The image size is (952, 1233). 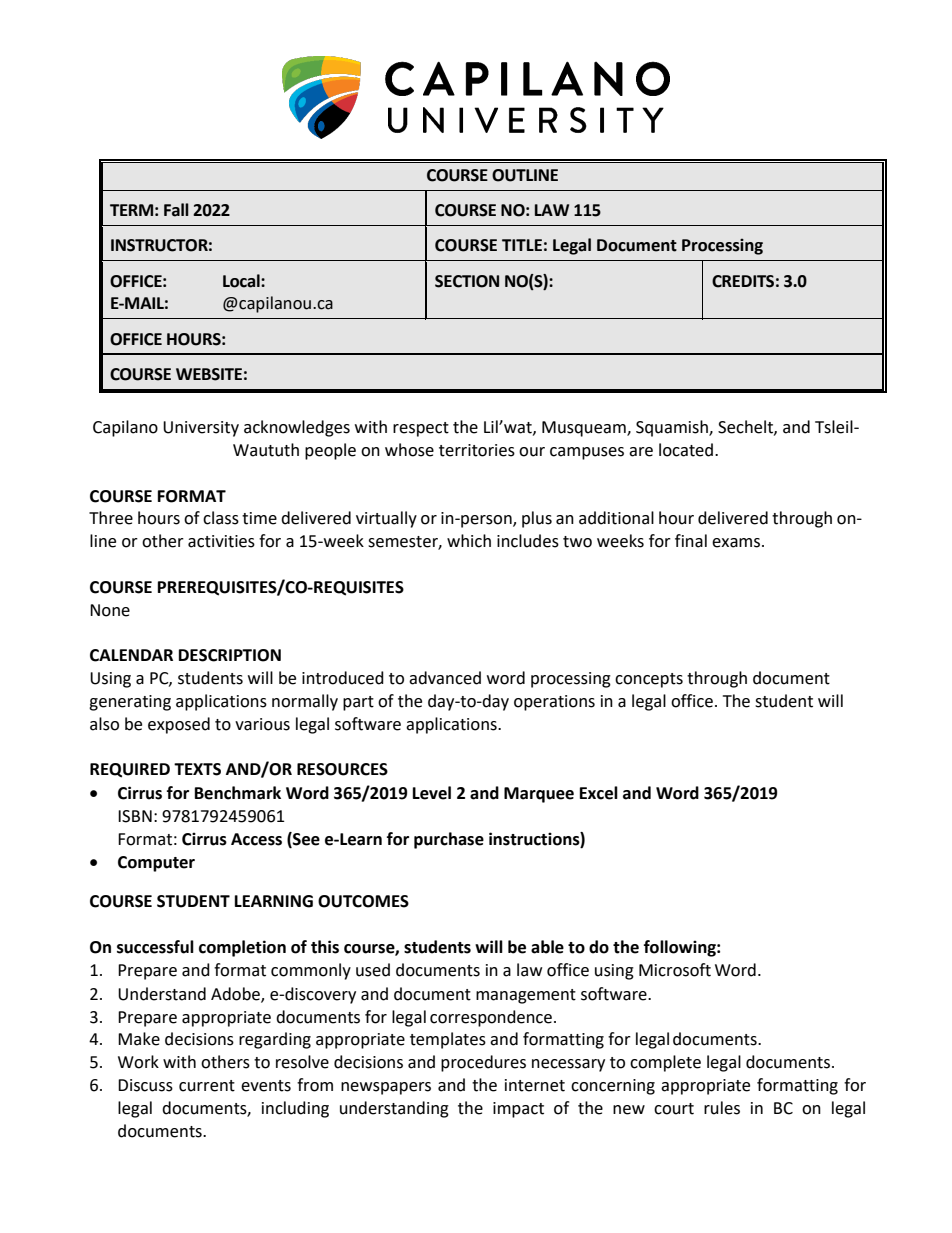 I want to click on TITLE, so click(x=522, y=245).
